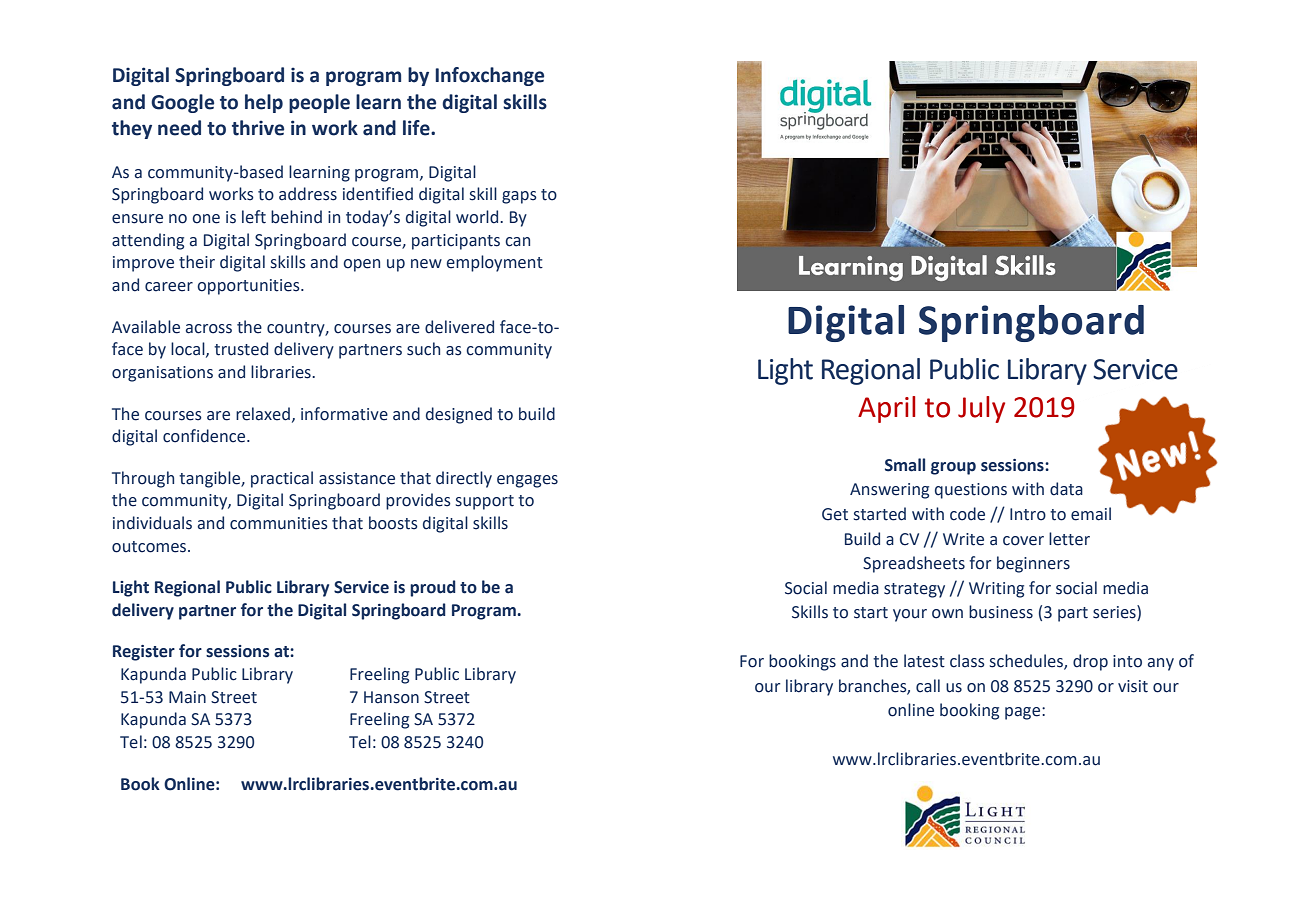 The width and height of the screenshot is (1308, 924). I want to click on employment, so click(495, 263).
